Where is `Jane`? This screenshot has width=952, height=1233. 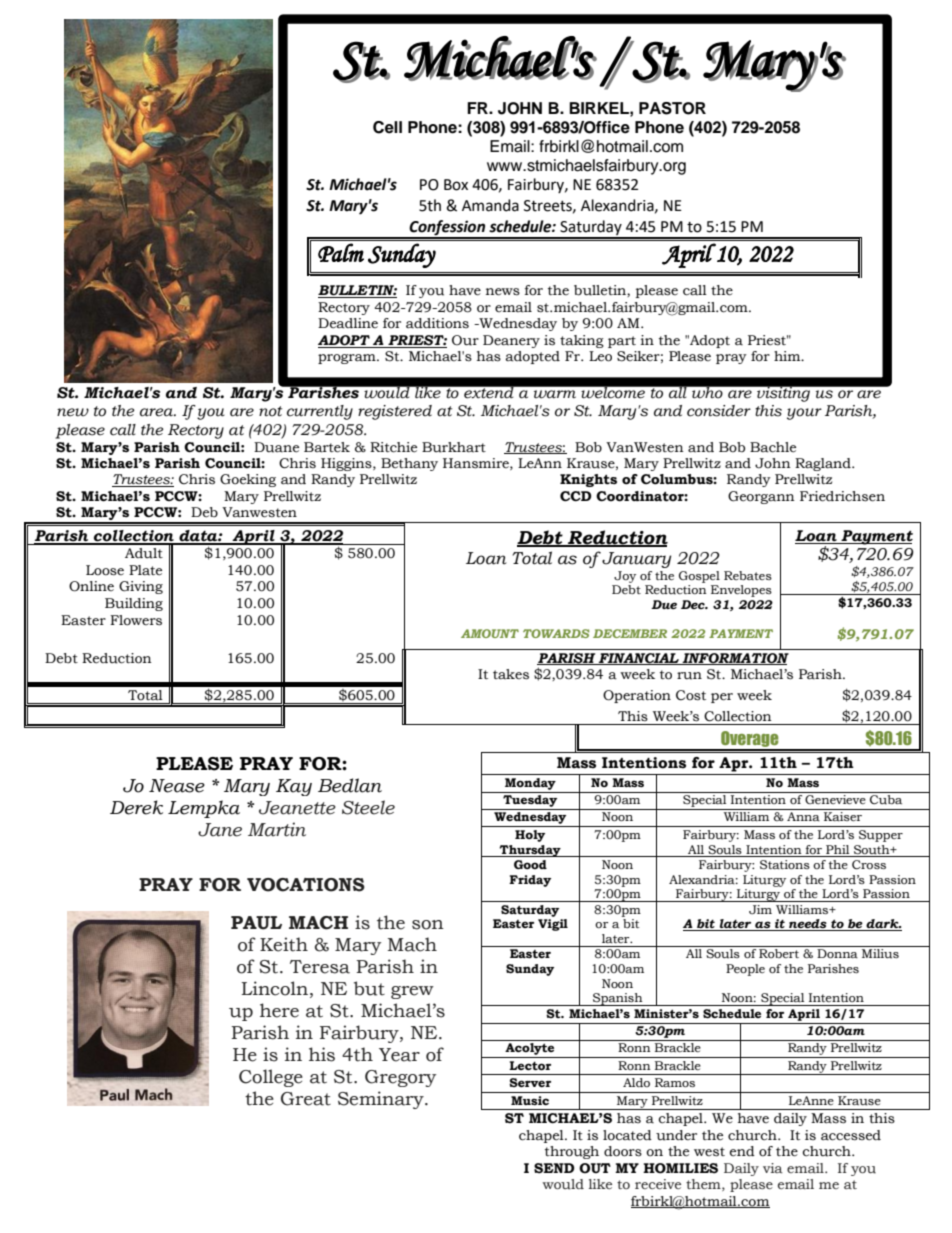 Jane is located at coordinates (220, 830).
